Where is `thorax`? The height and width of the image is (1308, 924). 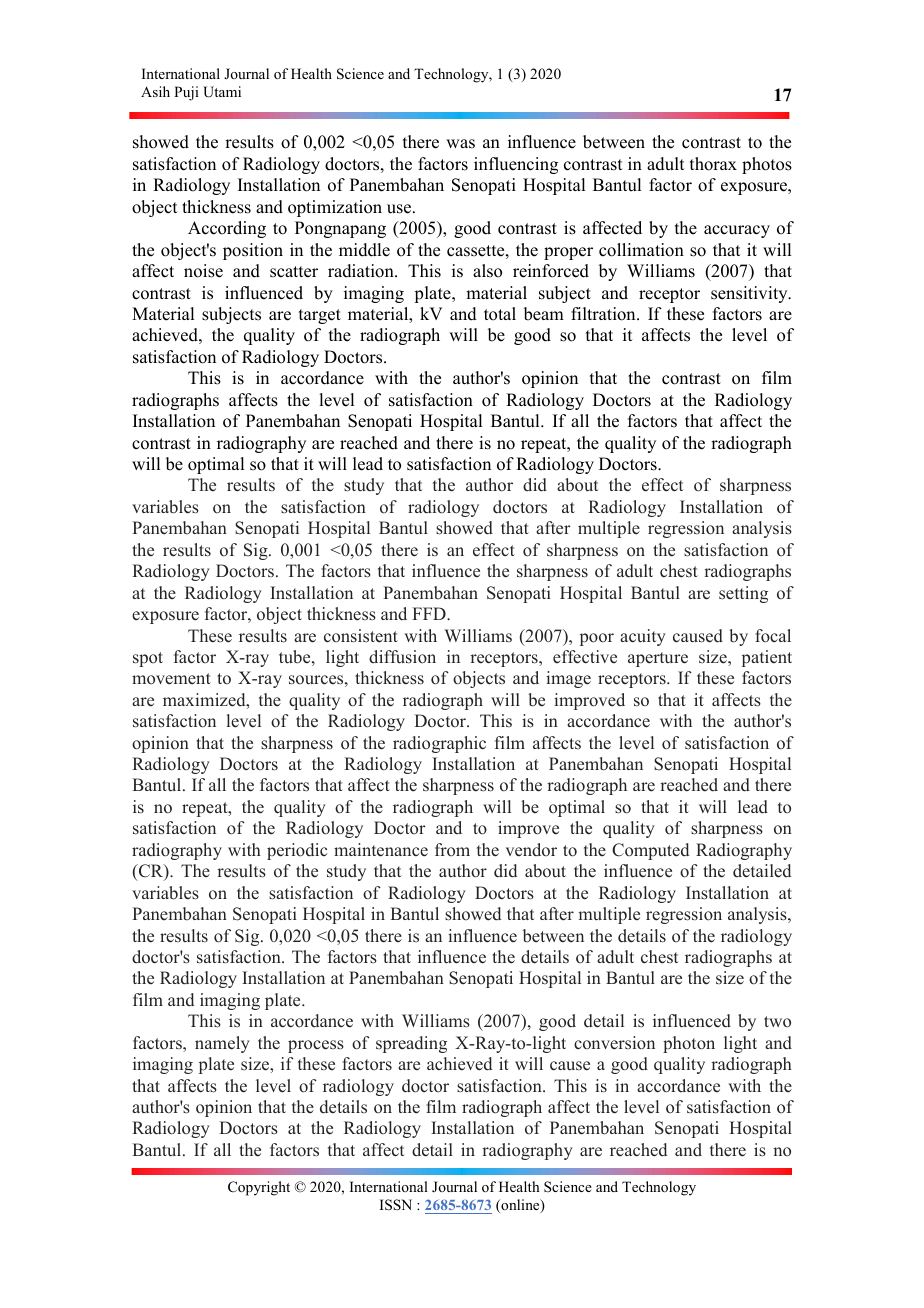
thorax is located at coordinates (713, 164).
